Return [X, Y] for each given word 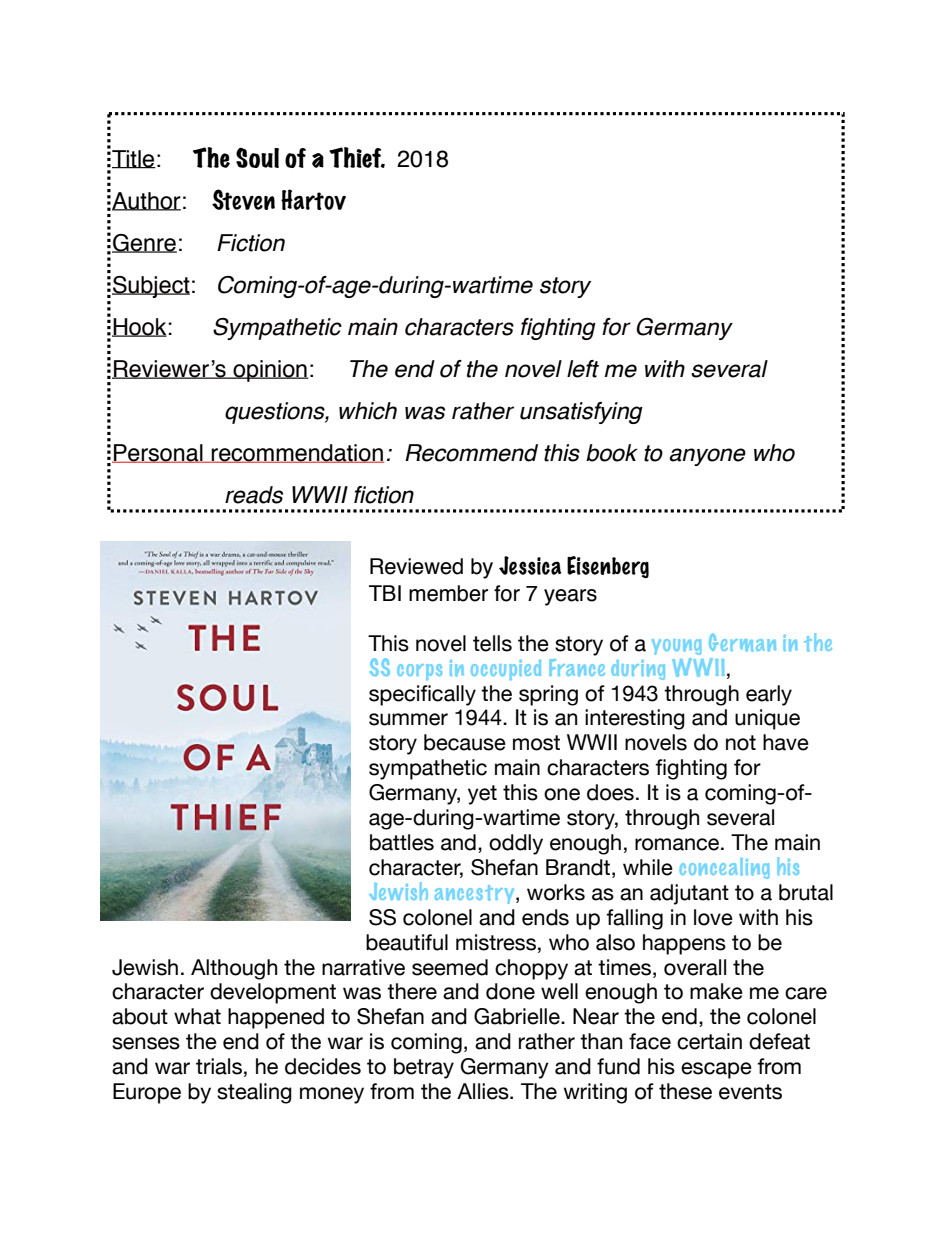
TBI [385, 593]
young [676, 647]
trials [219, 1066]
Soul [257, 157]
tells [492, 643]
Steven [243, 199]
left [583, 369]
